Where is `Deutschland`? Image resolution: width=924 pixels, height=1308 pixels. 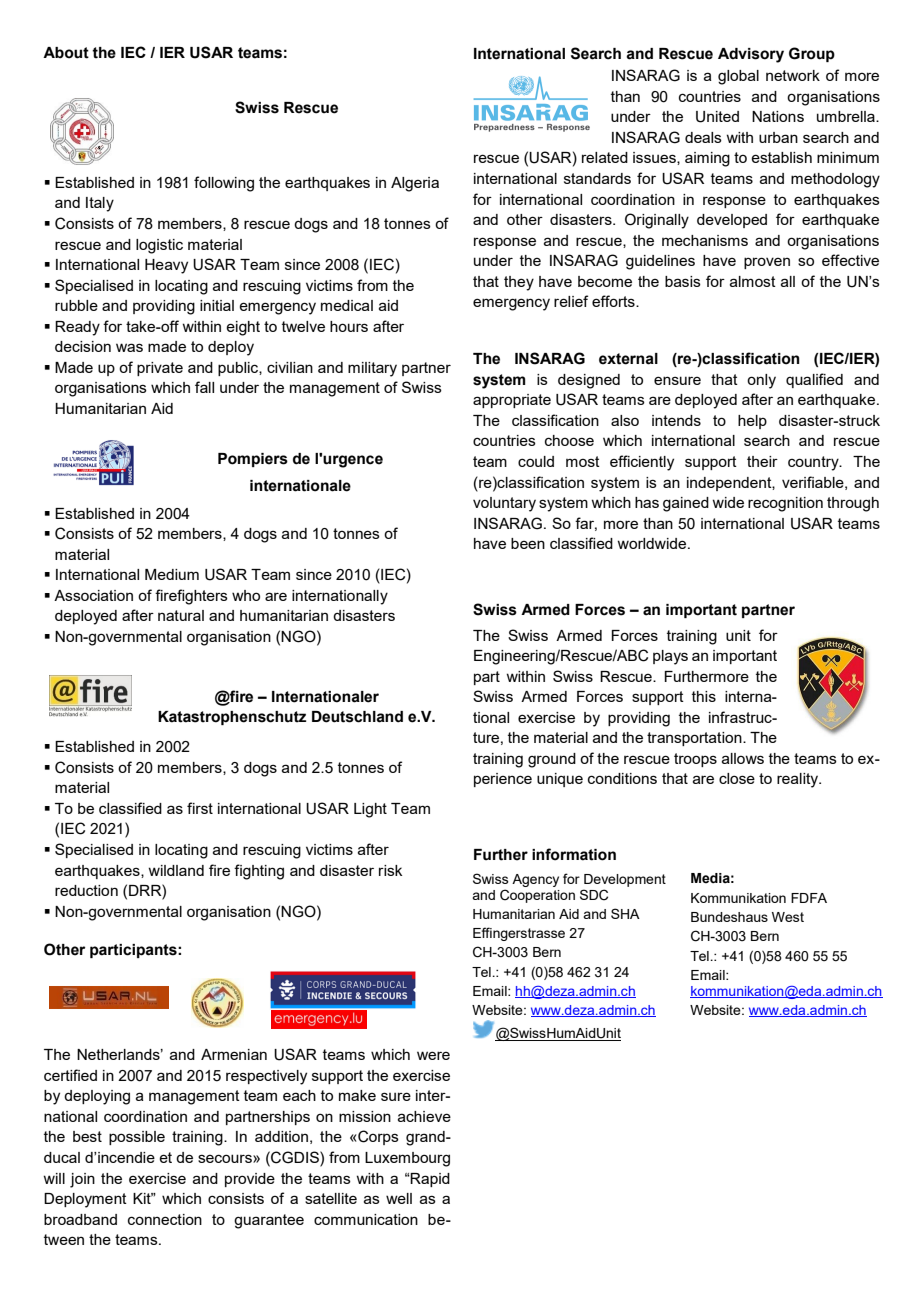
Deutschland is located at coordinates (357, 717).
